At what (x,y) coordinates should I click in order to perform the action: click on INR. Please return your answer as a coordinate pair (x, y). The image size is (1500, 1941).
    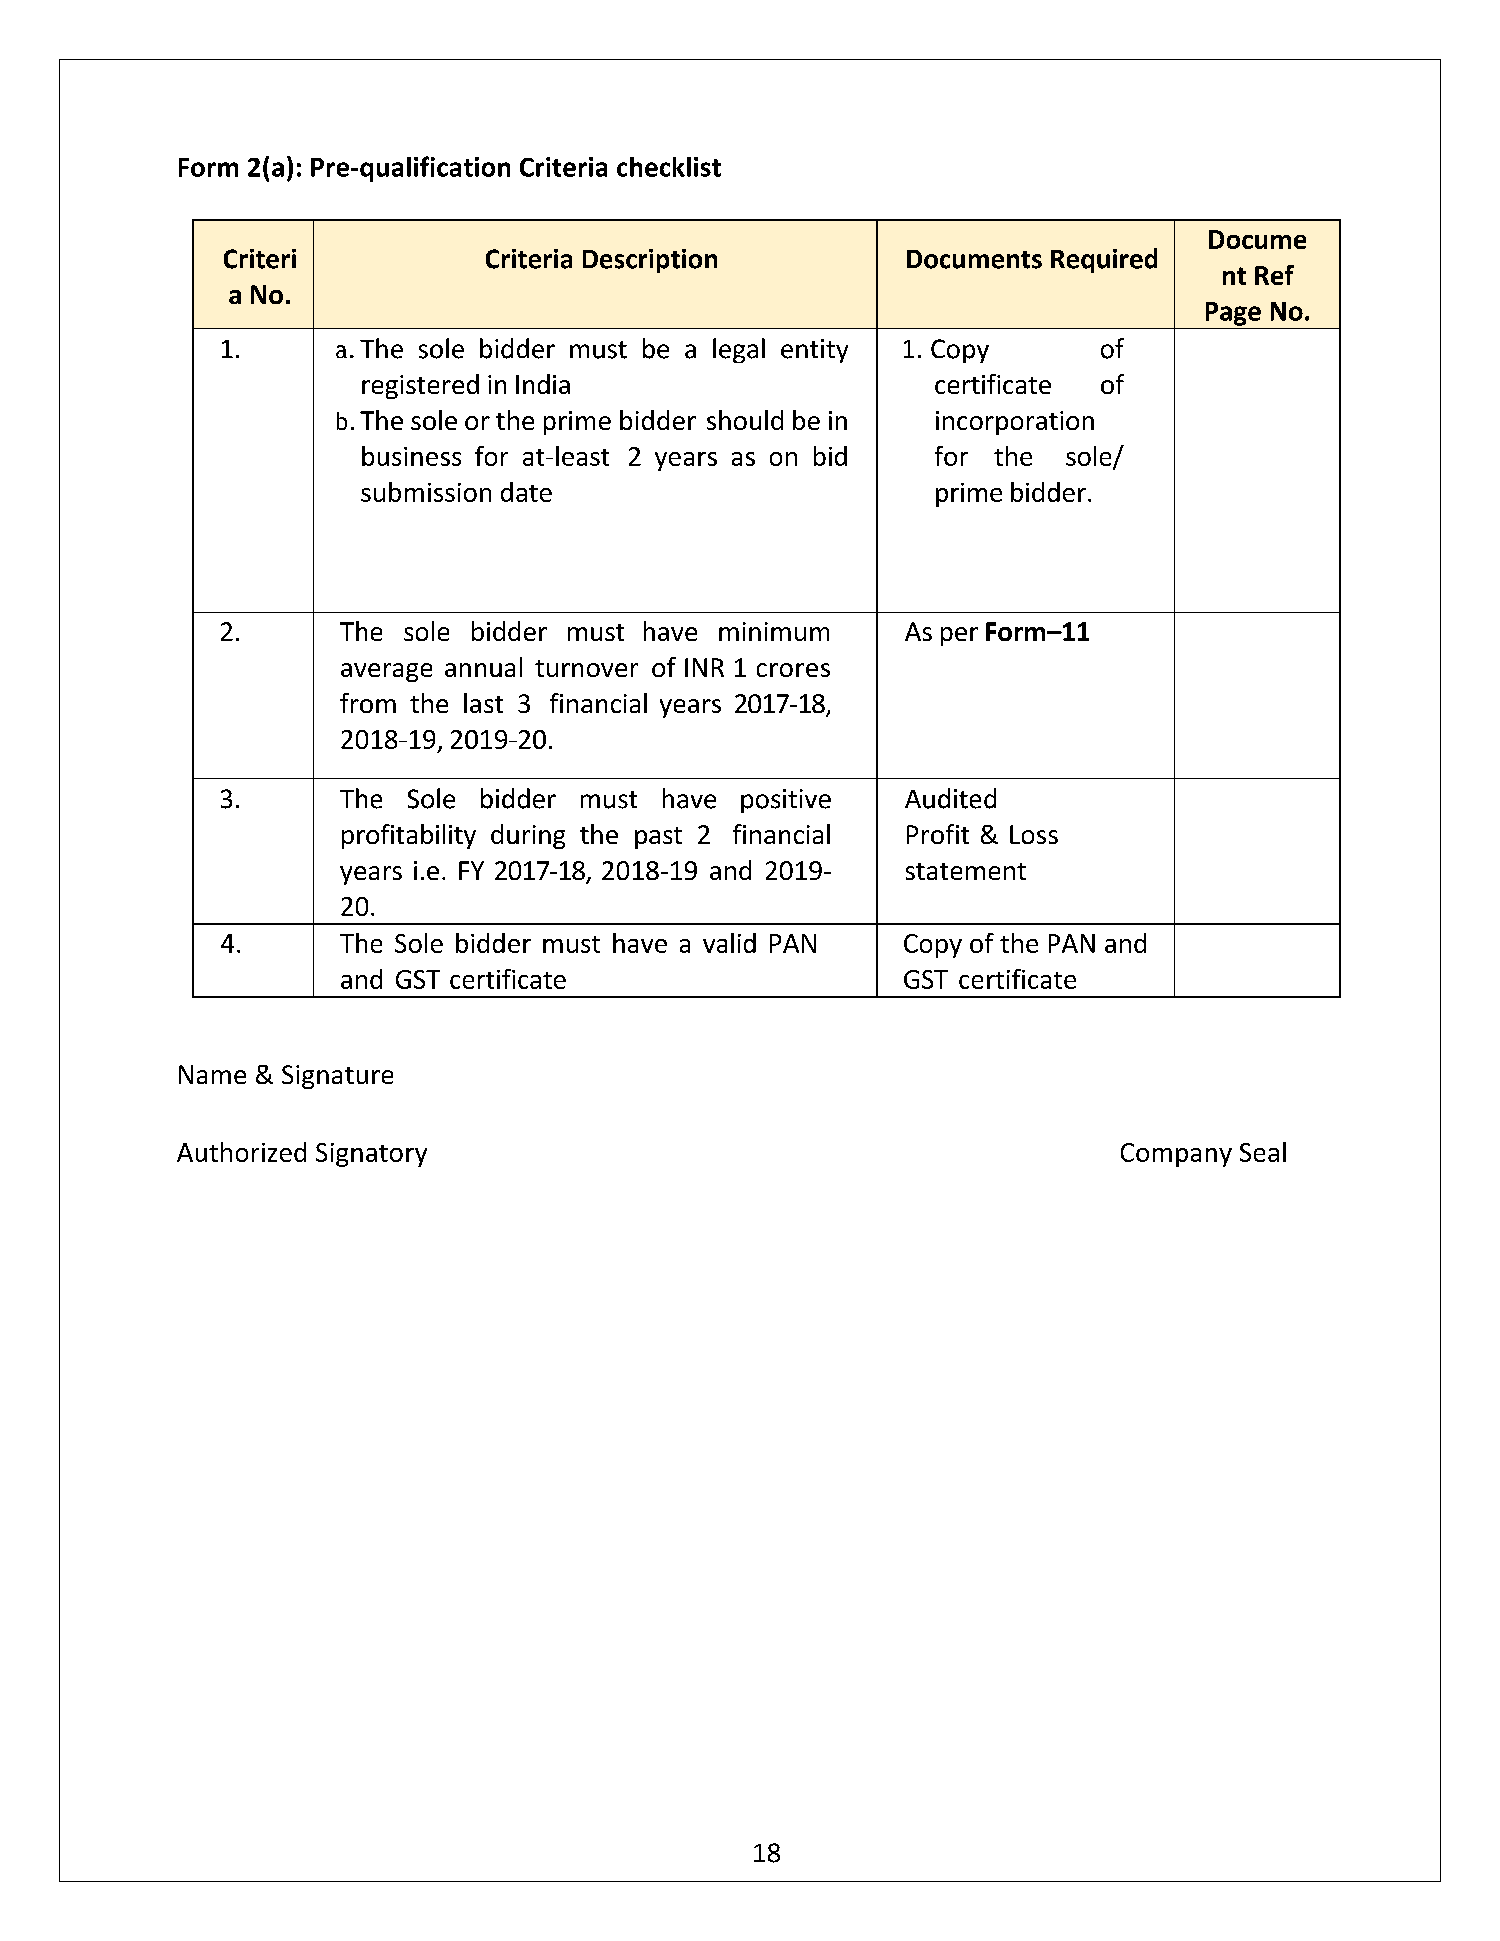
    Looking at the image, I should click on (704, 667).
